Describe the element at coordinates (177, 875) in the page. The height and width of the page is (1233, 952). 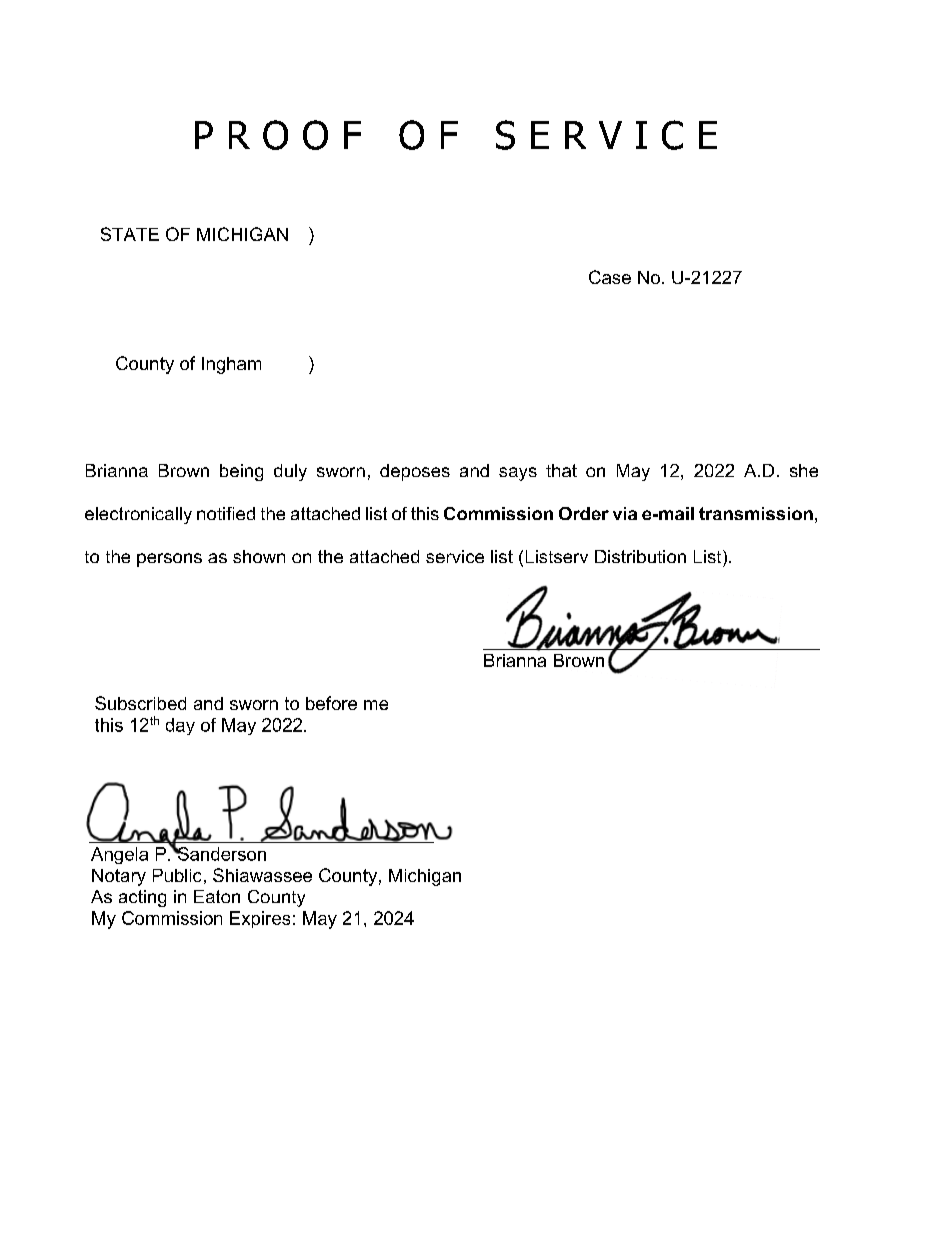
I see `Public` at that location.
